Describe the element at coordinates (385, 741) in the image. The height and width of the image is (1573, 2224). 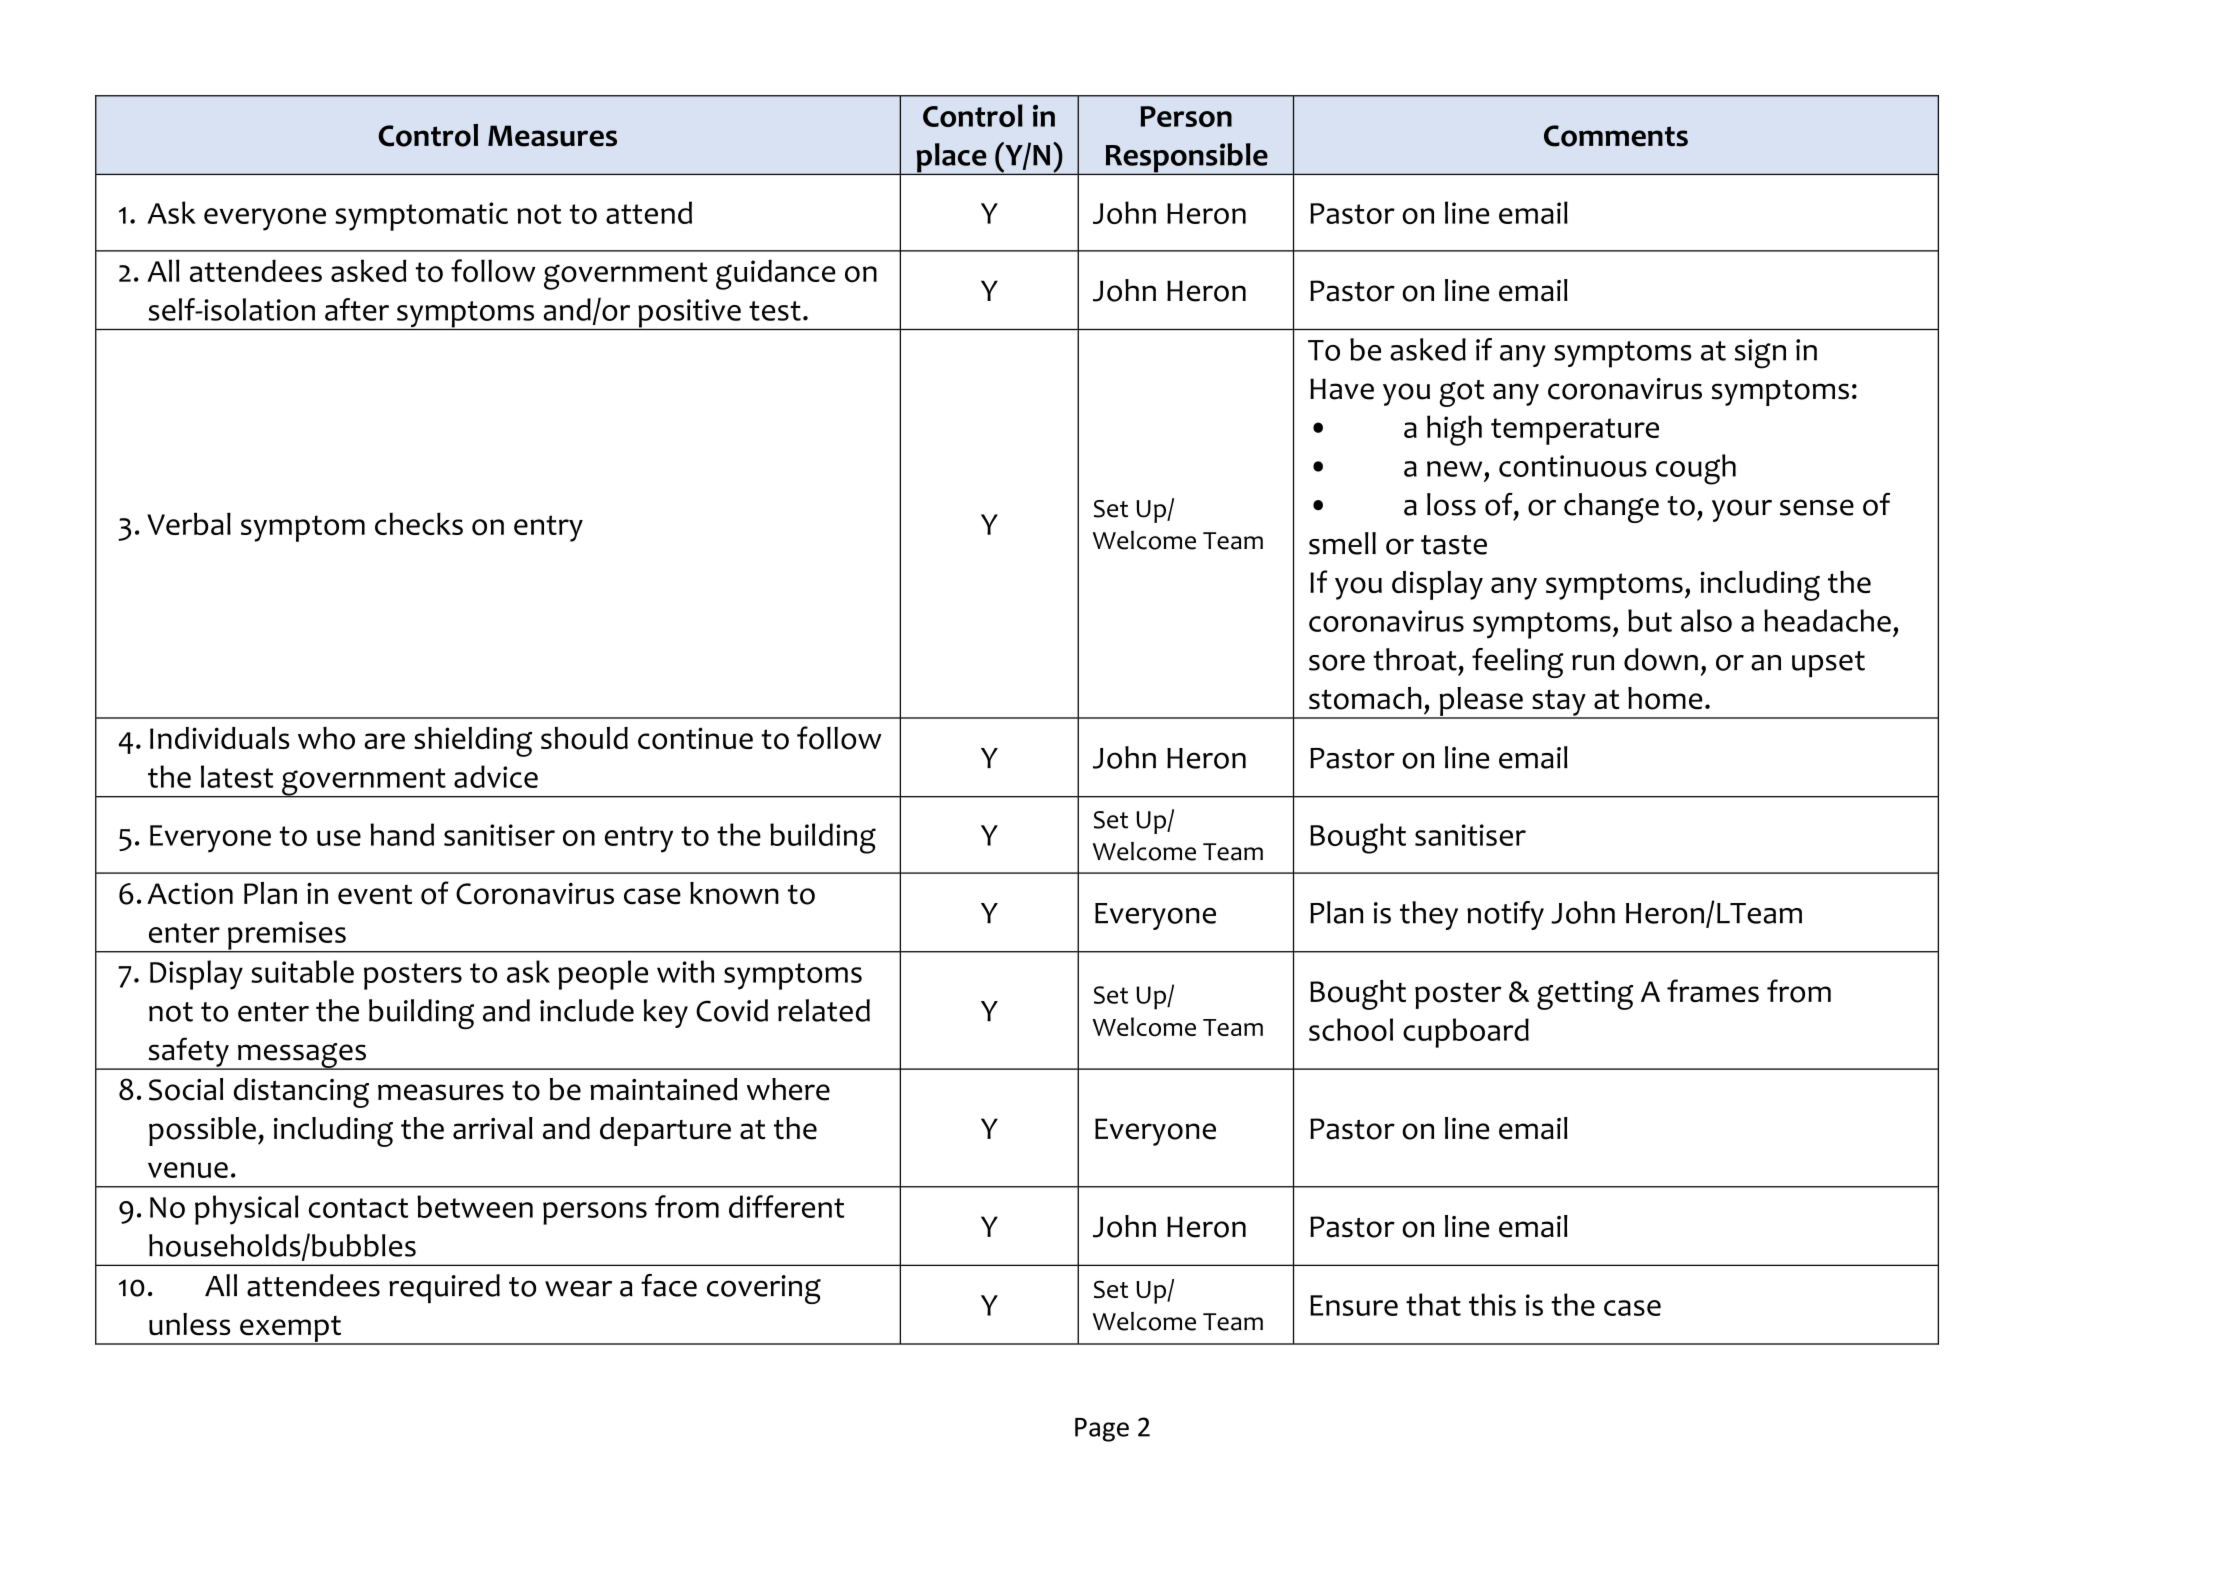
I see `are` at that location.
